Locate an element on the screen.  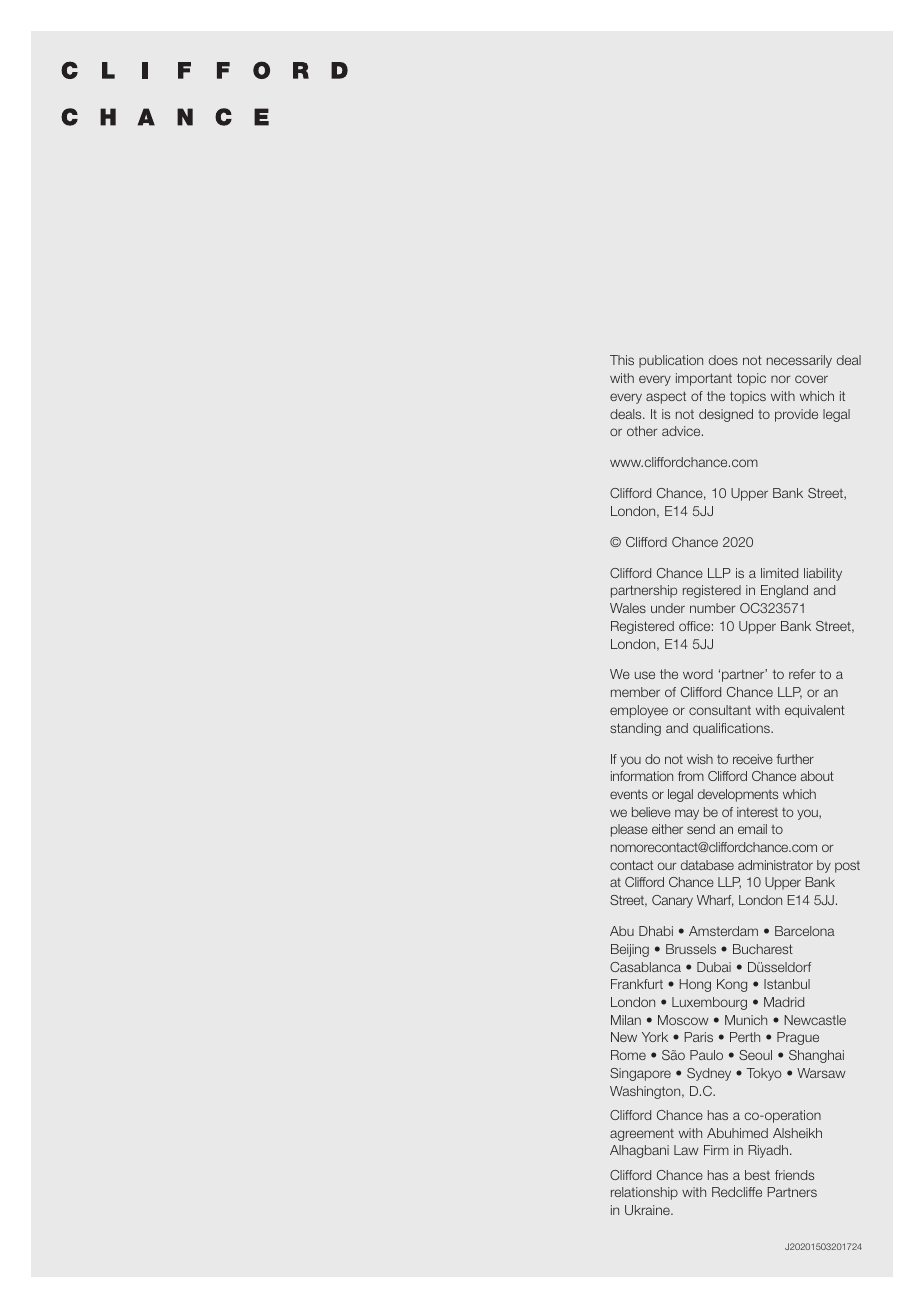
cover is located at coordinates (811, 379).
